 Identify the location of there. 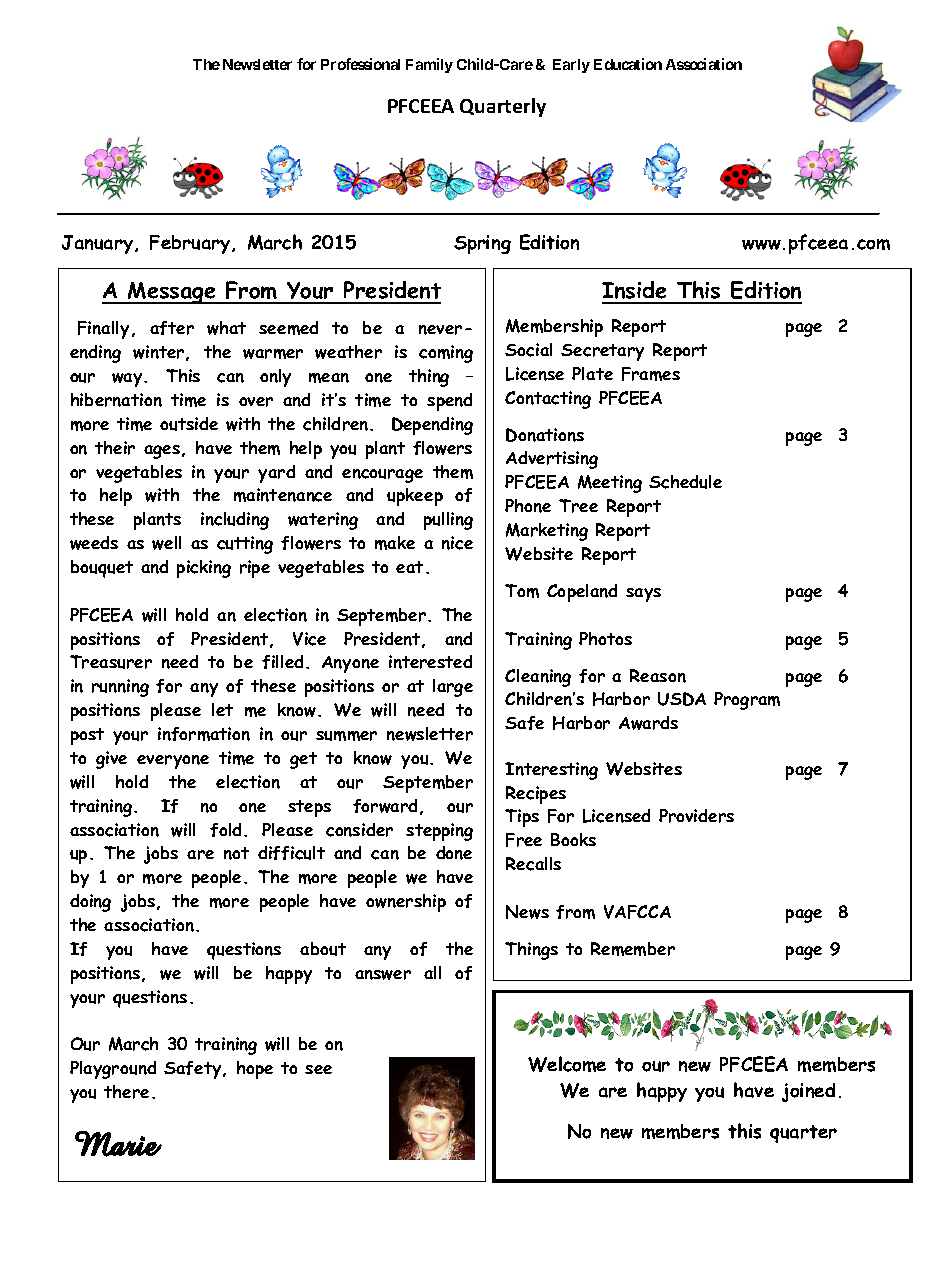
(126, 1092).
